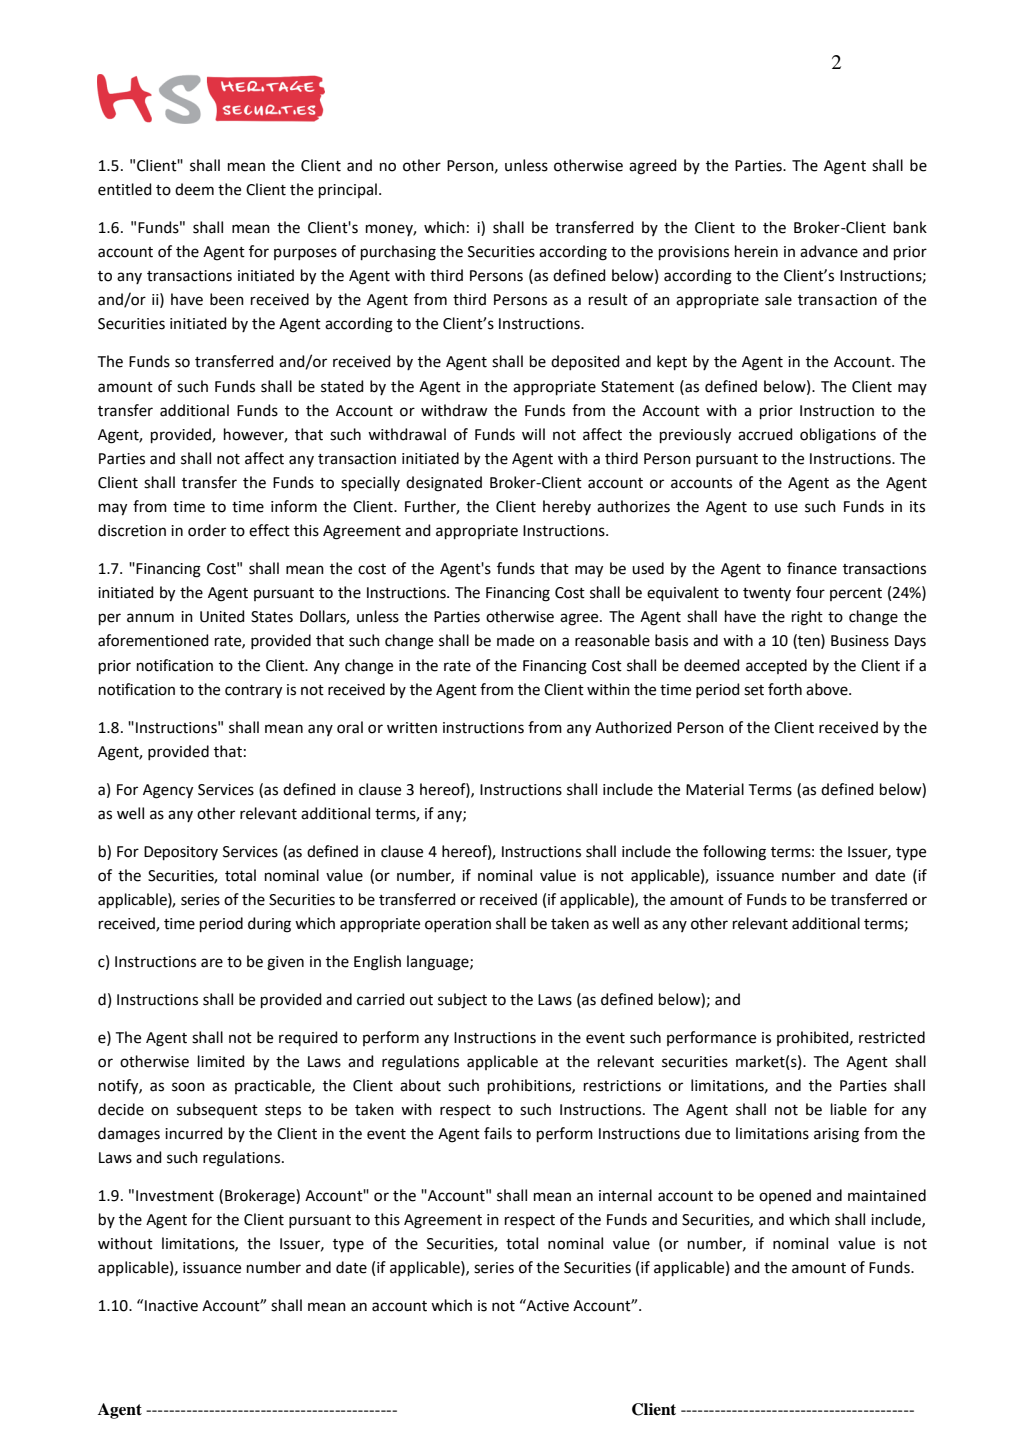 Image resolution: width=1025 pixels, height=1450 pixels. What do you see at coordinates (498, 1133) in the screenshot?
I see `fails` at bounding box center [498, 1133].
